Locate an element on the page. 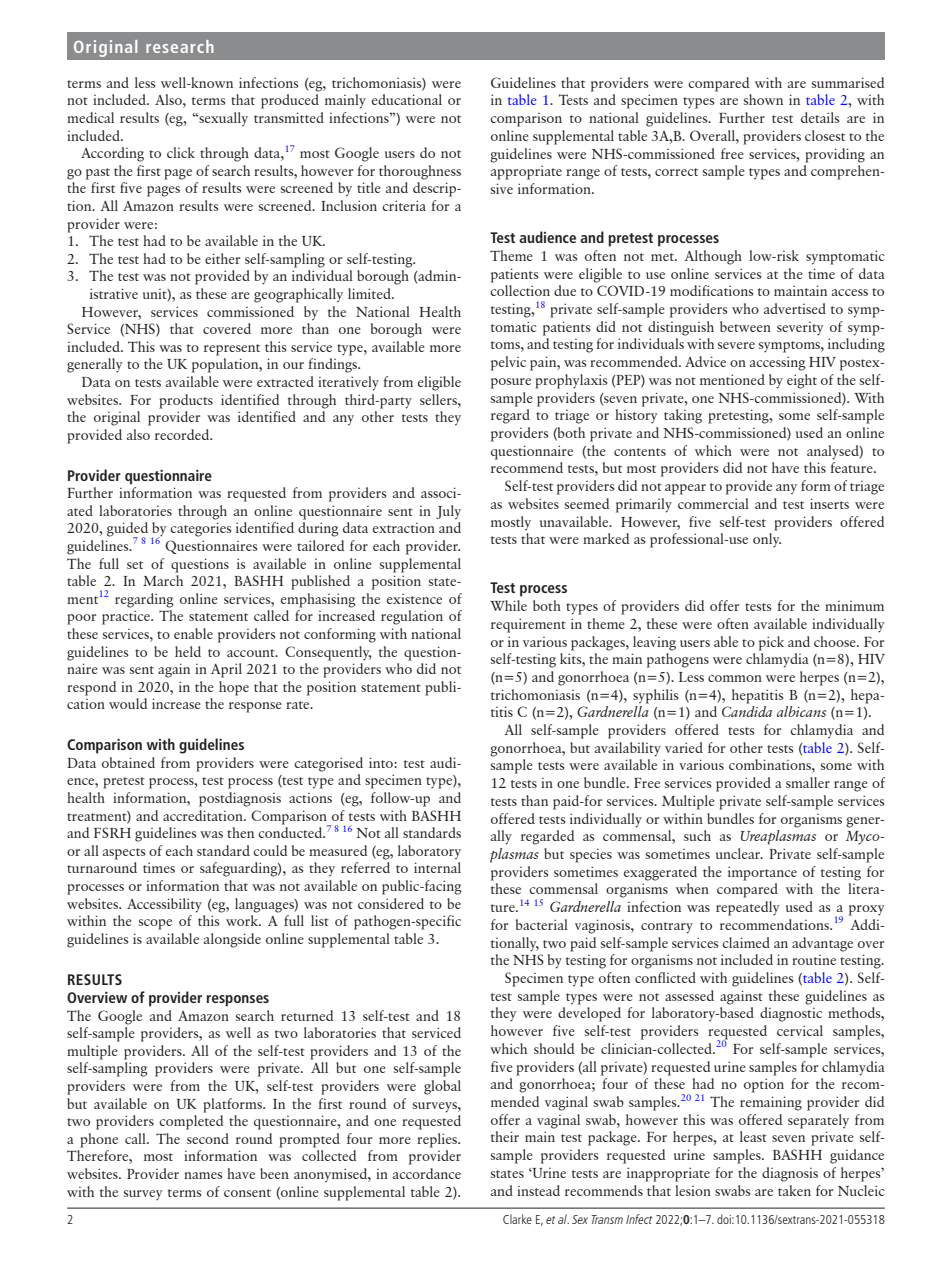 The height and width of the image is (1270, 952). While is located at coordinates (508, 605).
